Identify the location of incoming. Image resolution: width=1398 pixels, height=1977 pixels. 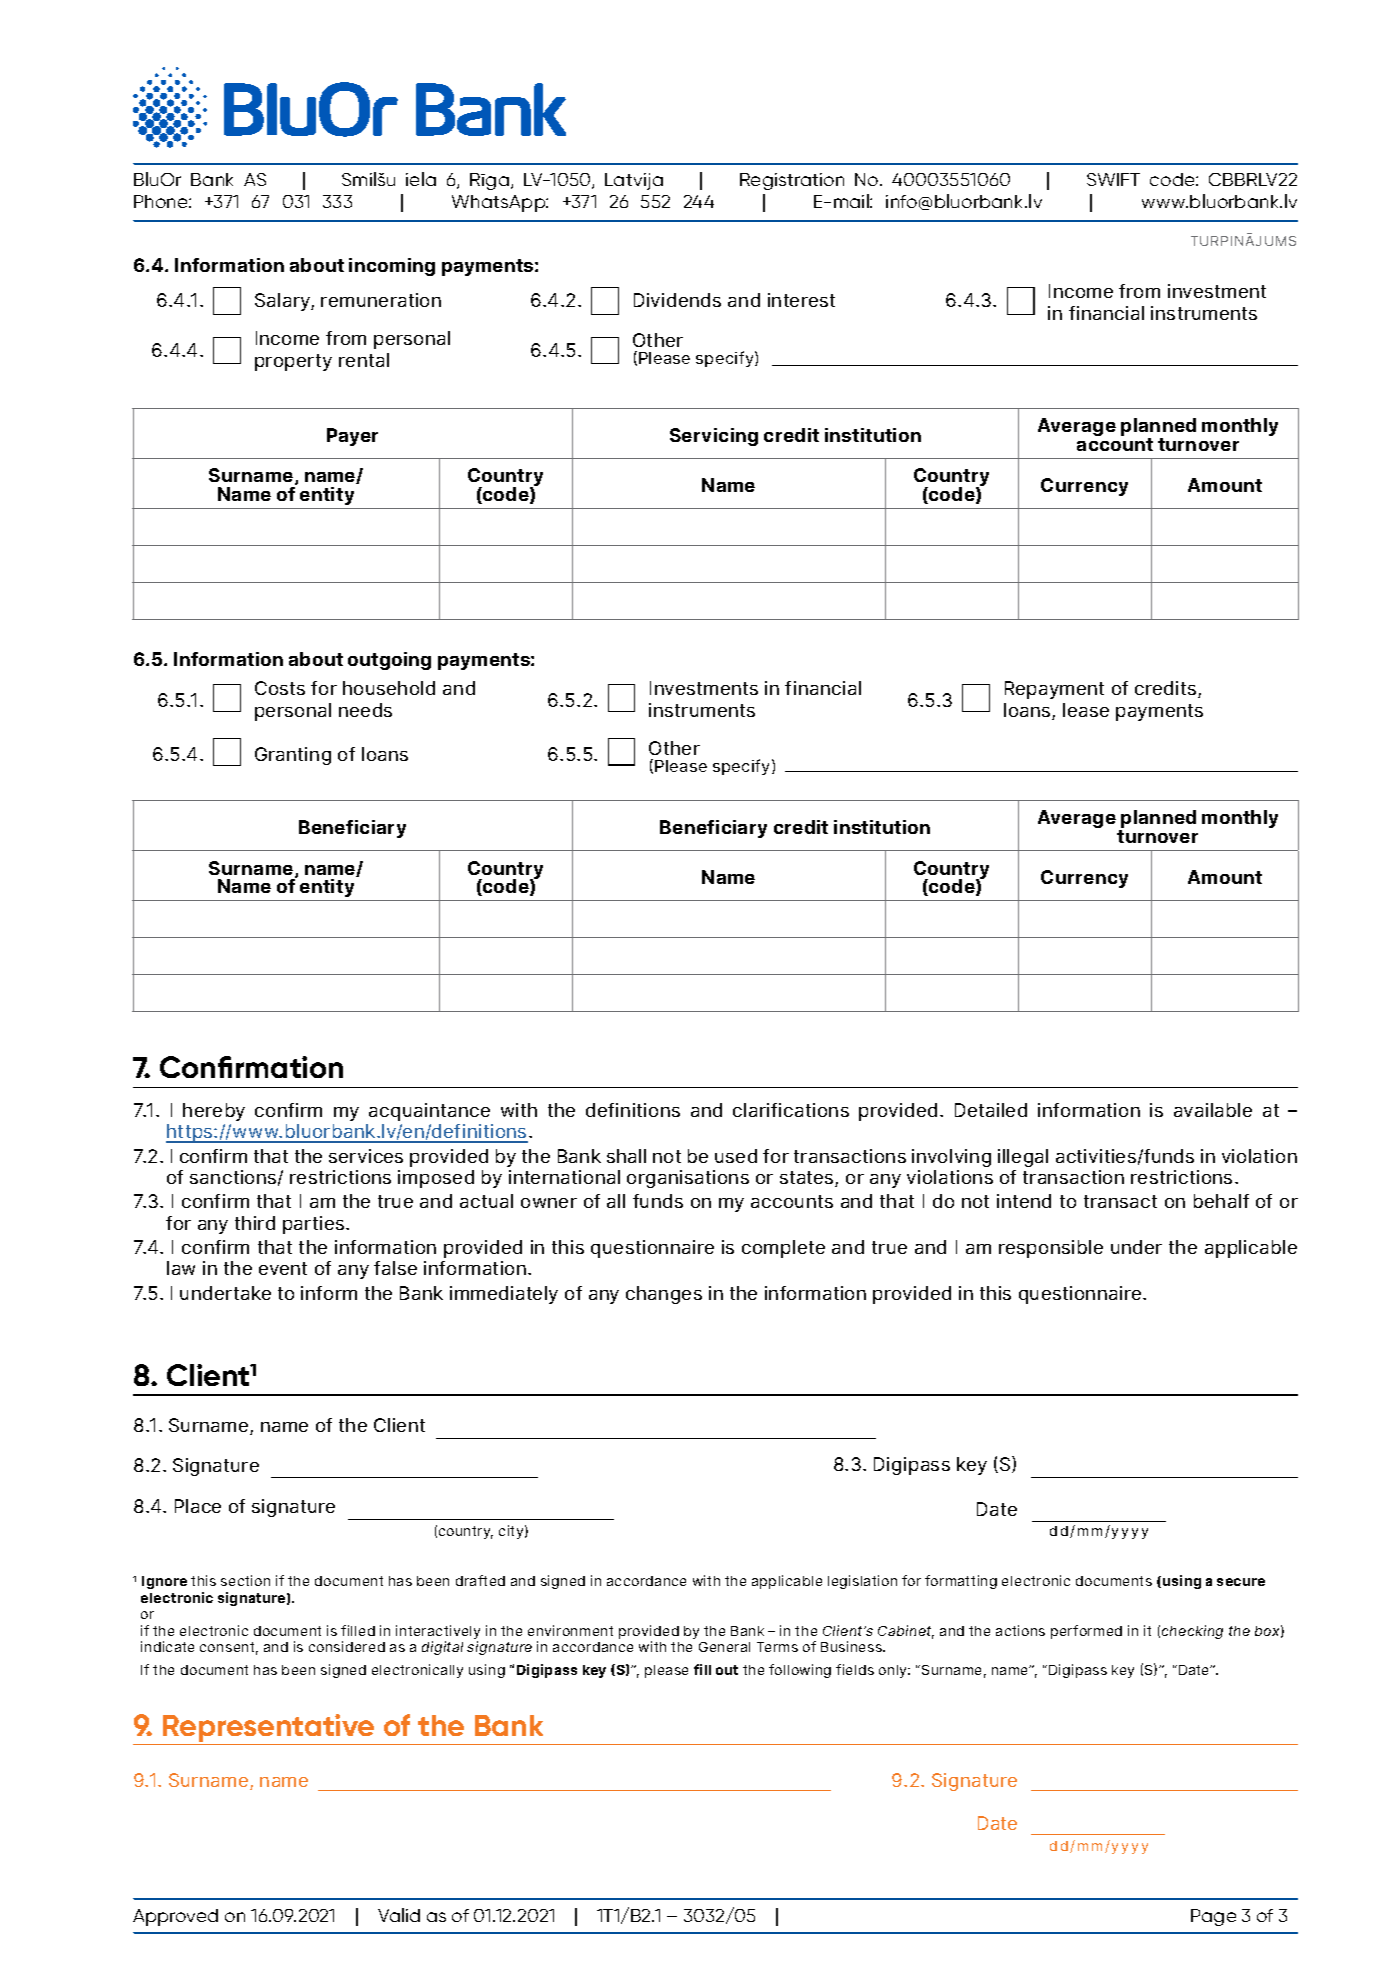
(392, 267).
